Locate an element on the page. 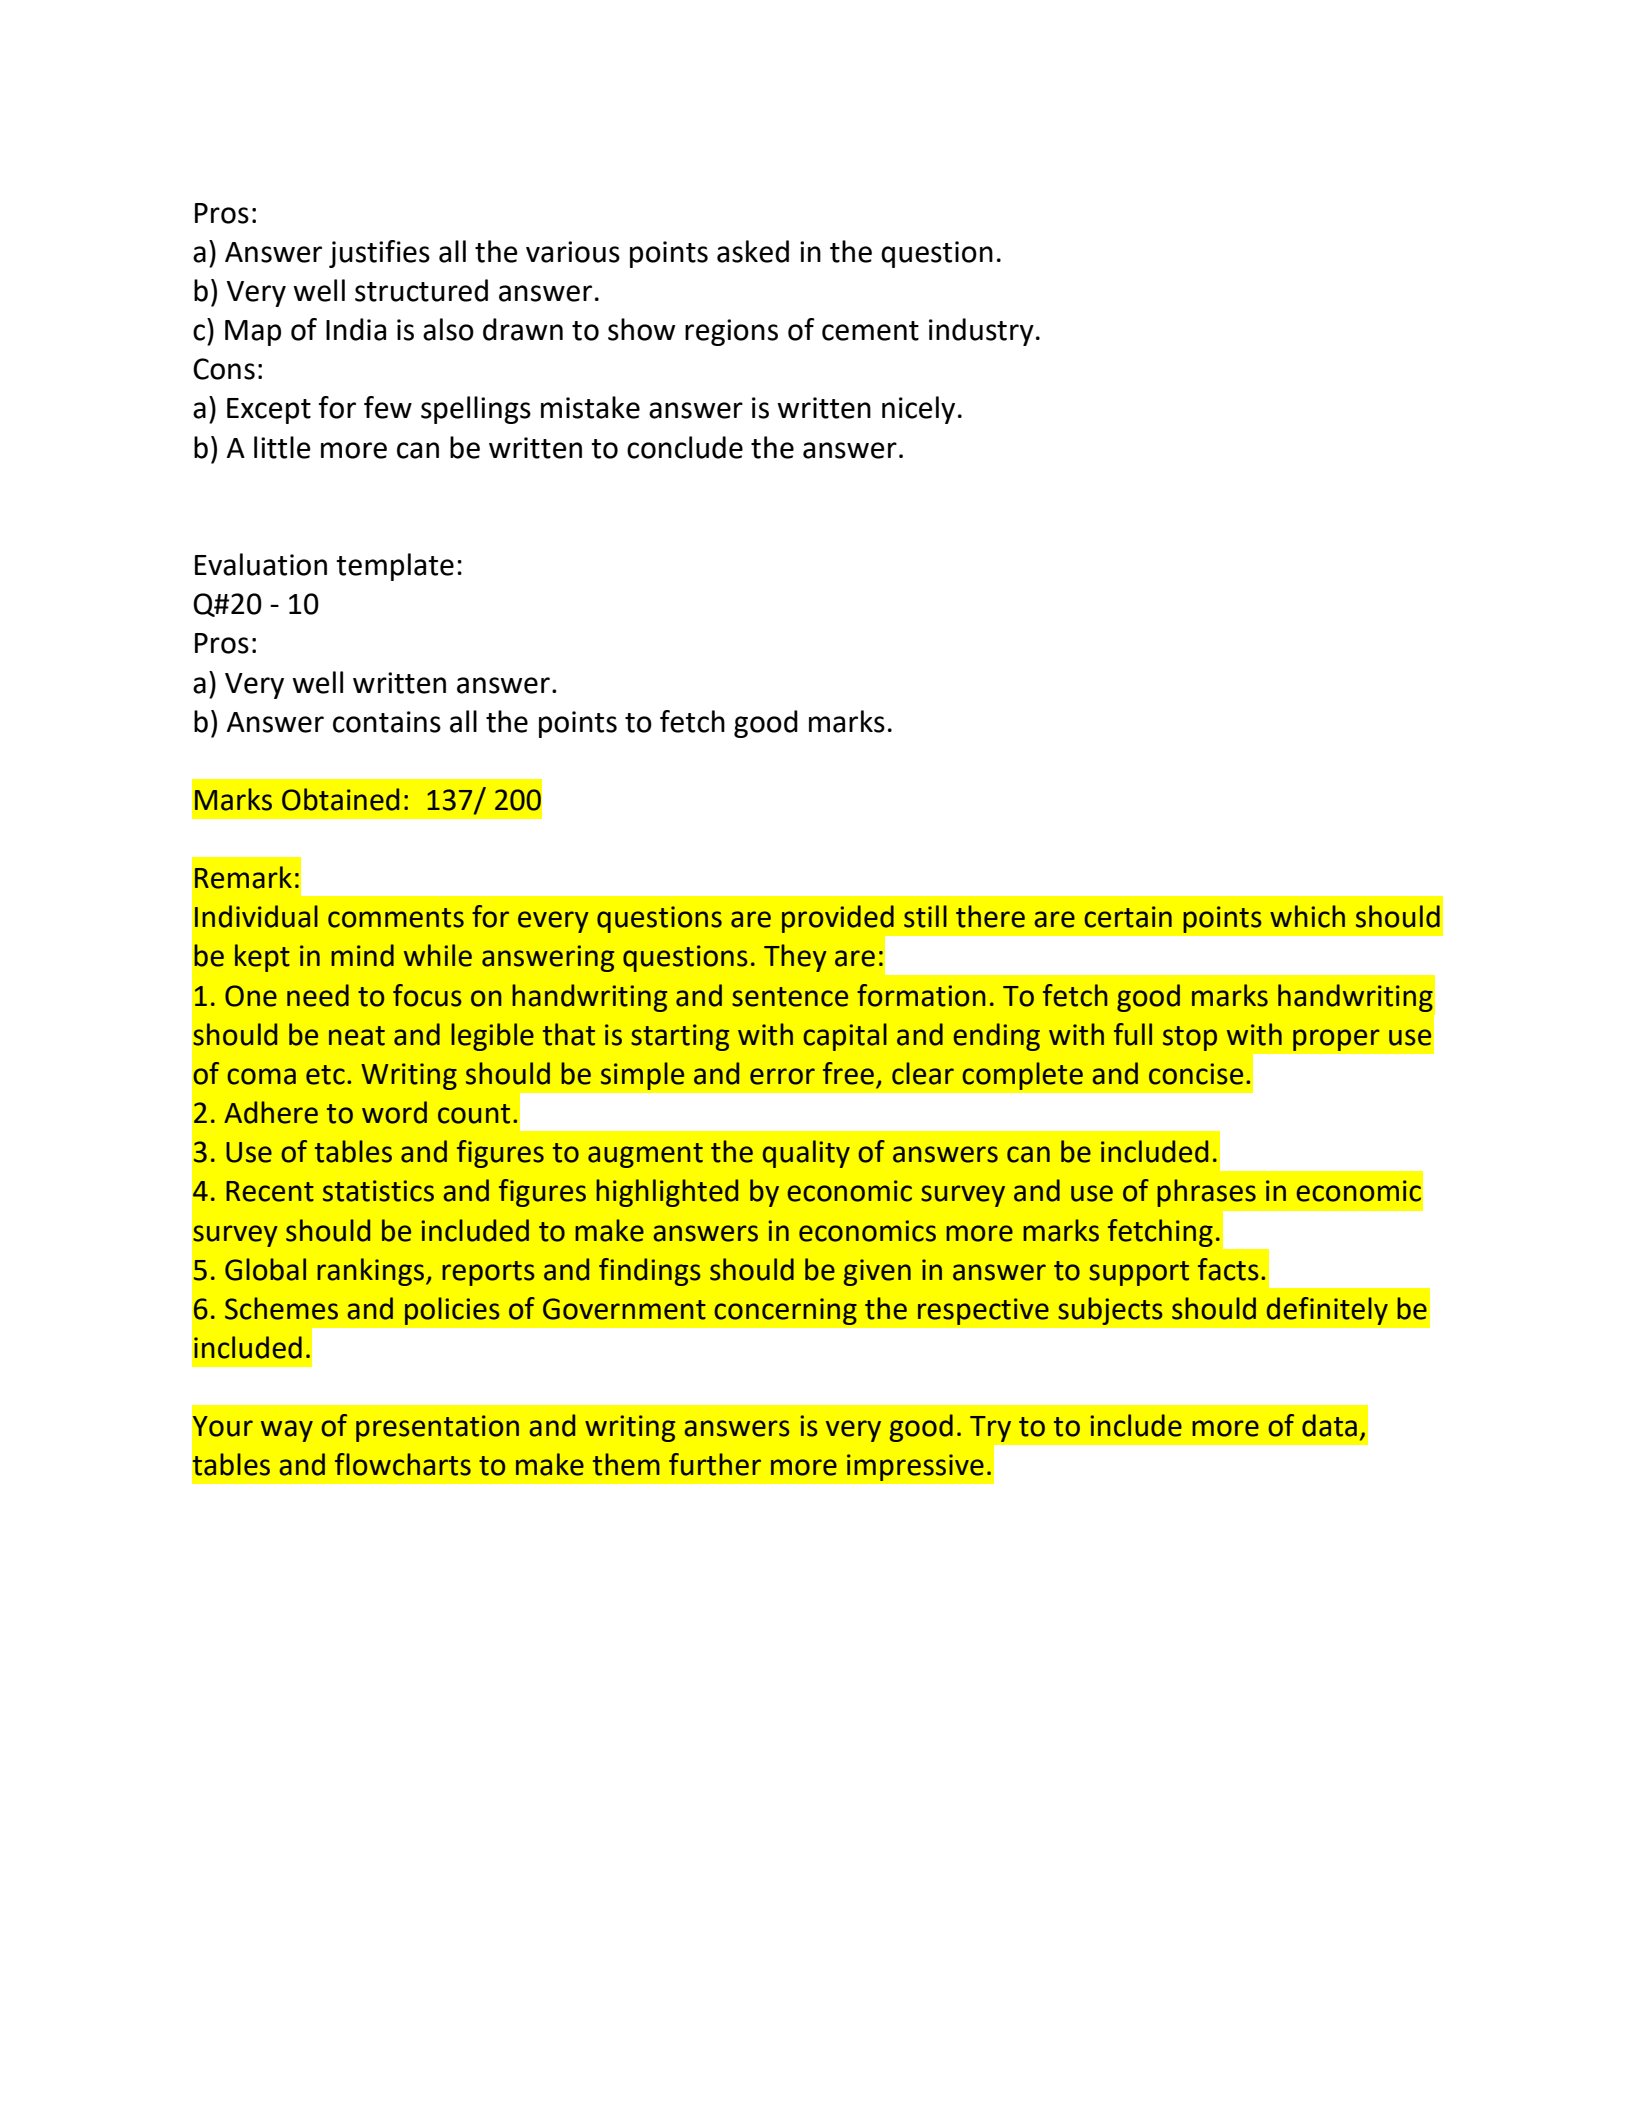 The width and height of the image is (1635, 2116). stop is located at coordinates (1190, 1038).
